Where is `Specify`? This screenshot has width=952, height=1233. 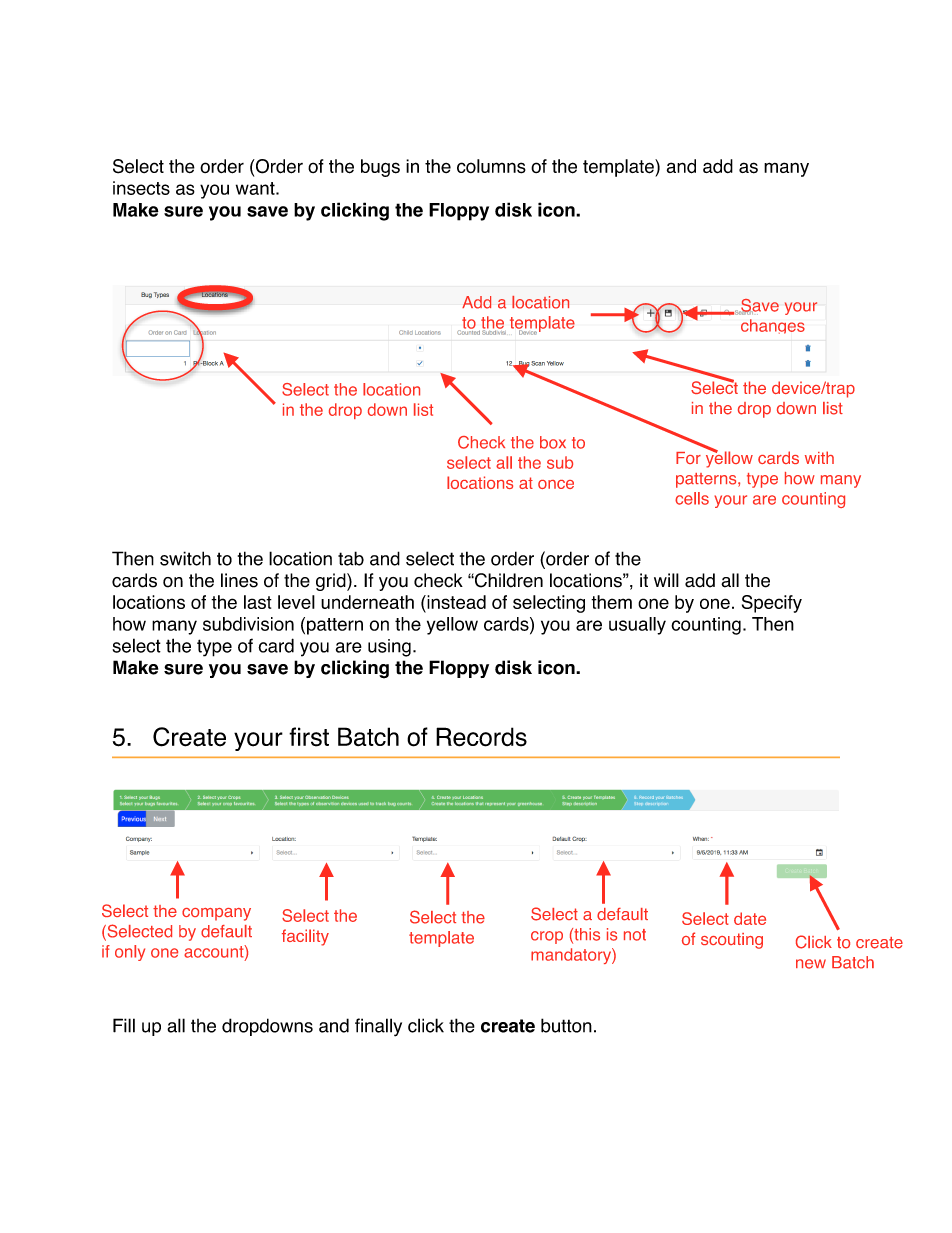 Specify is located at coordinates (772, 604).
